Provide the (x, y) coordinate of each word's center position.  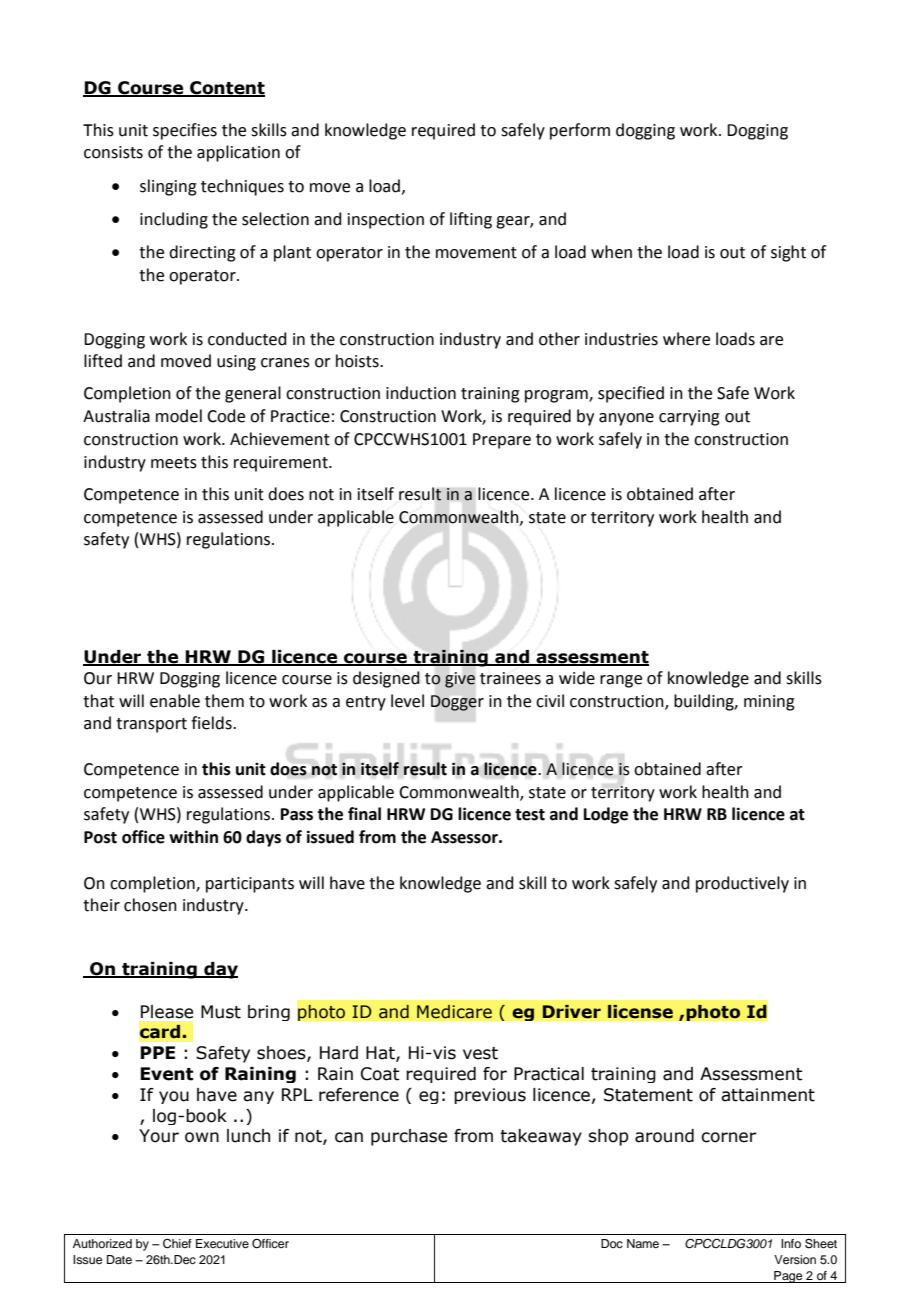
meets (174, 463)
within (193, 837)
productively (742, 884)
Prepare (502, 441)
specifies (185, 131)
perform (580, 131)
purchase (409, 1137)
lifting (471, 220)
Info (791, 1243)
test (530, 815)
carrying (689, 418)
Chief (177, 1244)
